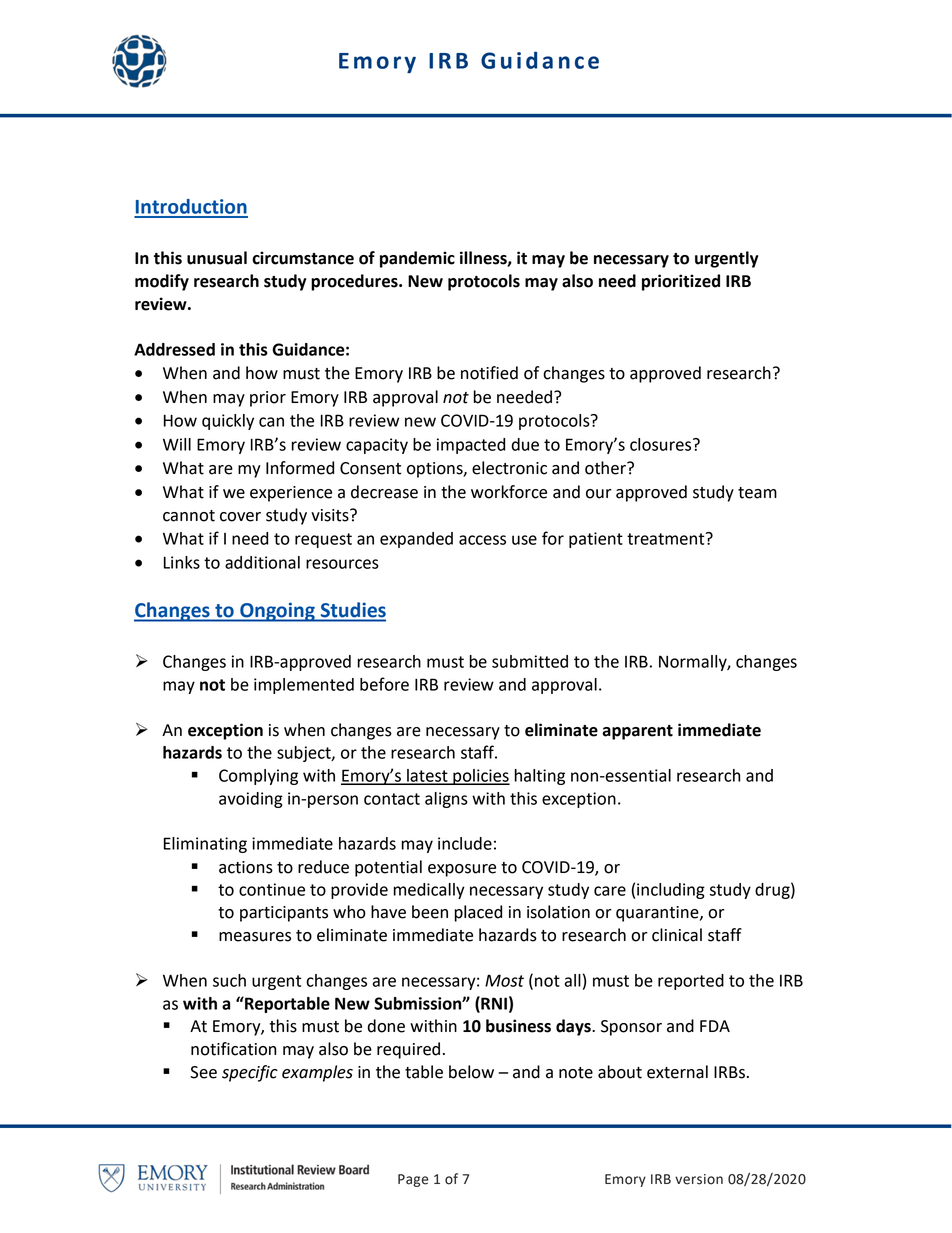  I want to click on unusual, so click(217, 258).
